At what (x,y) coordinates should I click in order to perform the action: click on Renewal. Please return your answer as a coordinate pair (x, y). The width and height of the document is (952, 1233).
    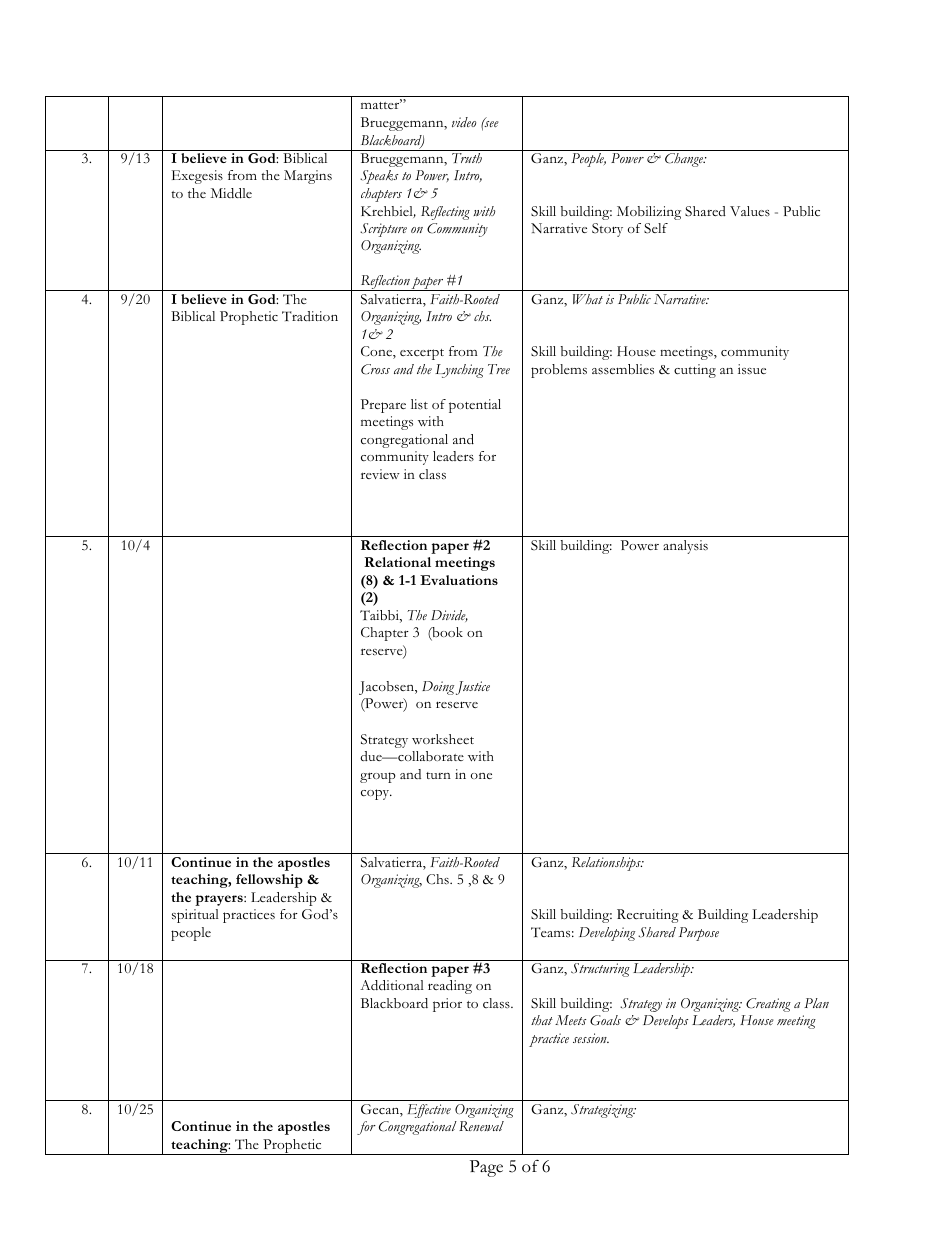
    Looking at the image, I should click on (481, 1126).
